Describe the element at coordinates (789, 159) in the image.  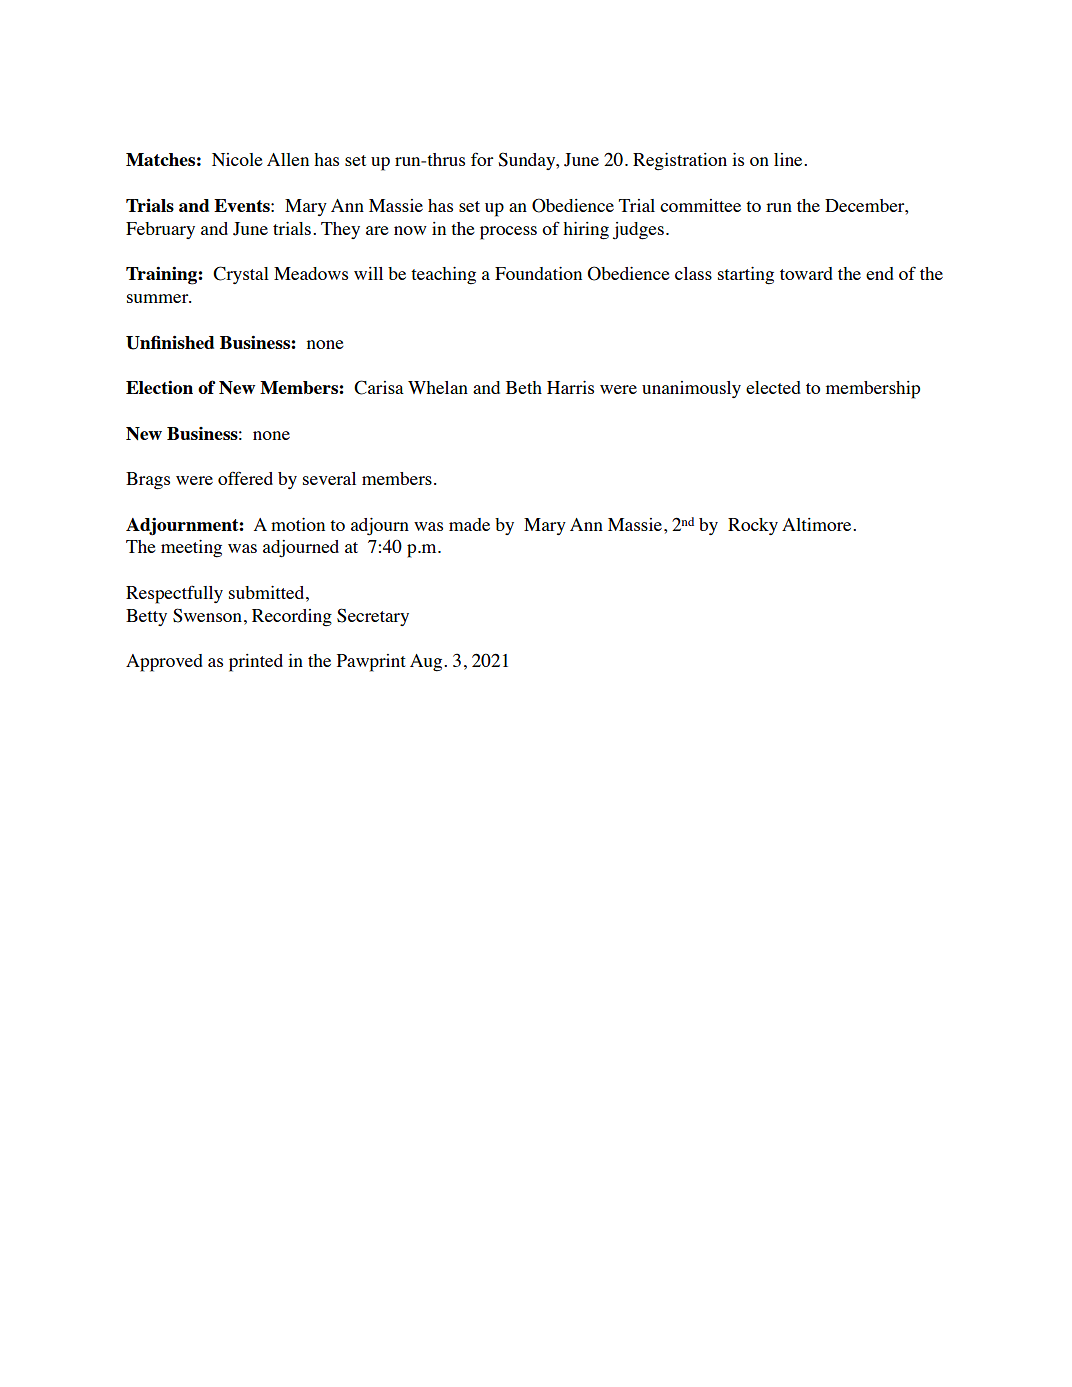
I see `line` at that location.
